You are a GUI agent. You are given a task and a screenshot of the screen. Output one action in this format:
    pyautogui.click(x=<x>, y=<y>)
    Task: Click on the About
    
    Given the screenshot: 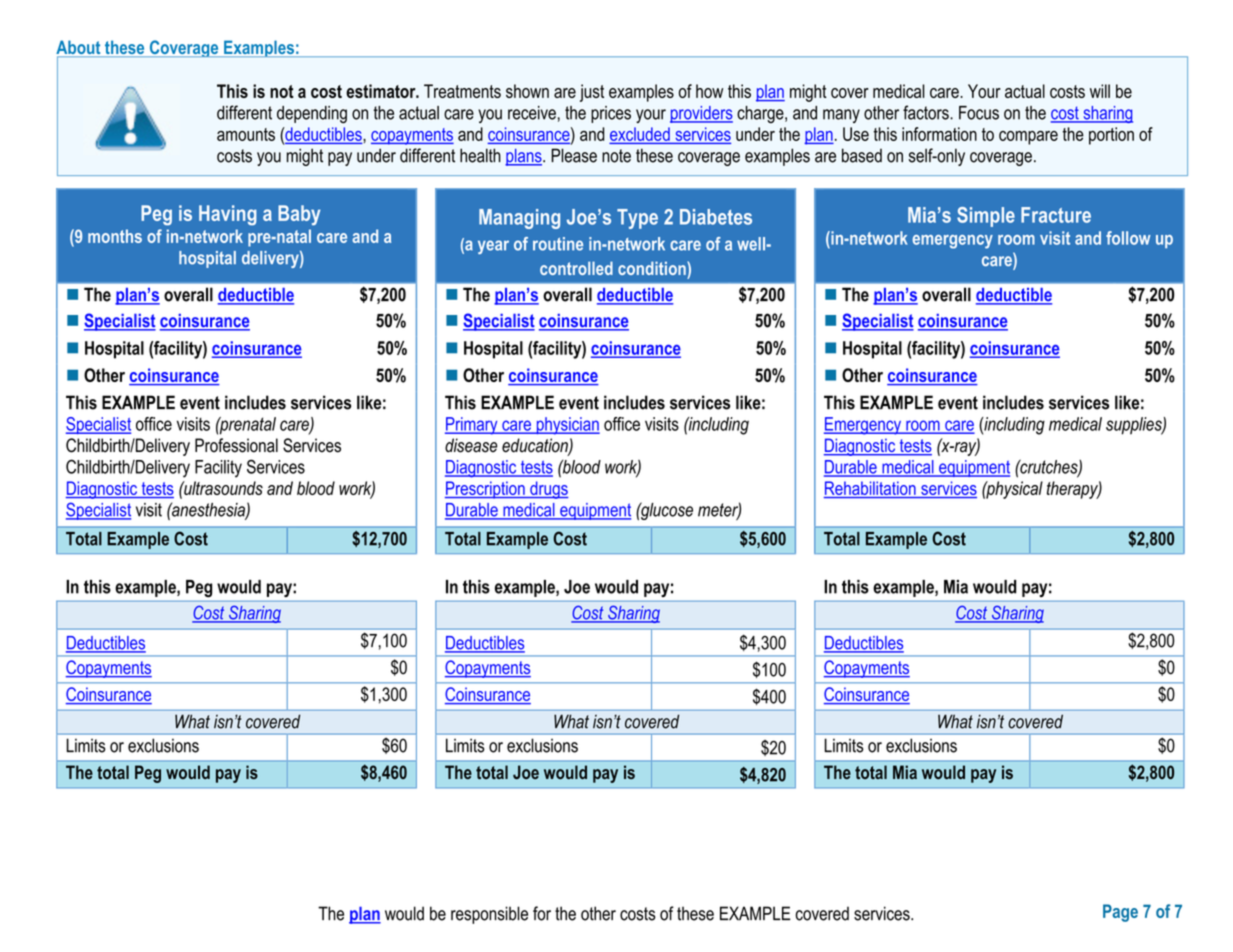 What is the action you would take?
    pyautogui.click(x=79, y=48)
